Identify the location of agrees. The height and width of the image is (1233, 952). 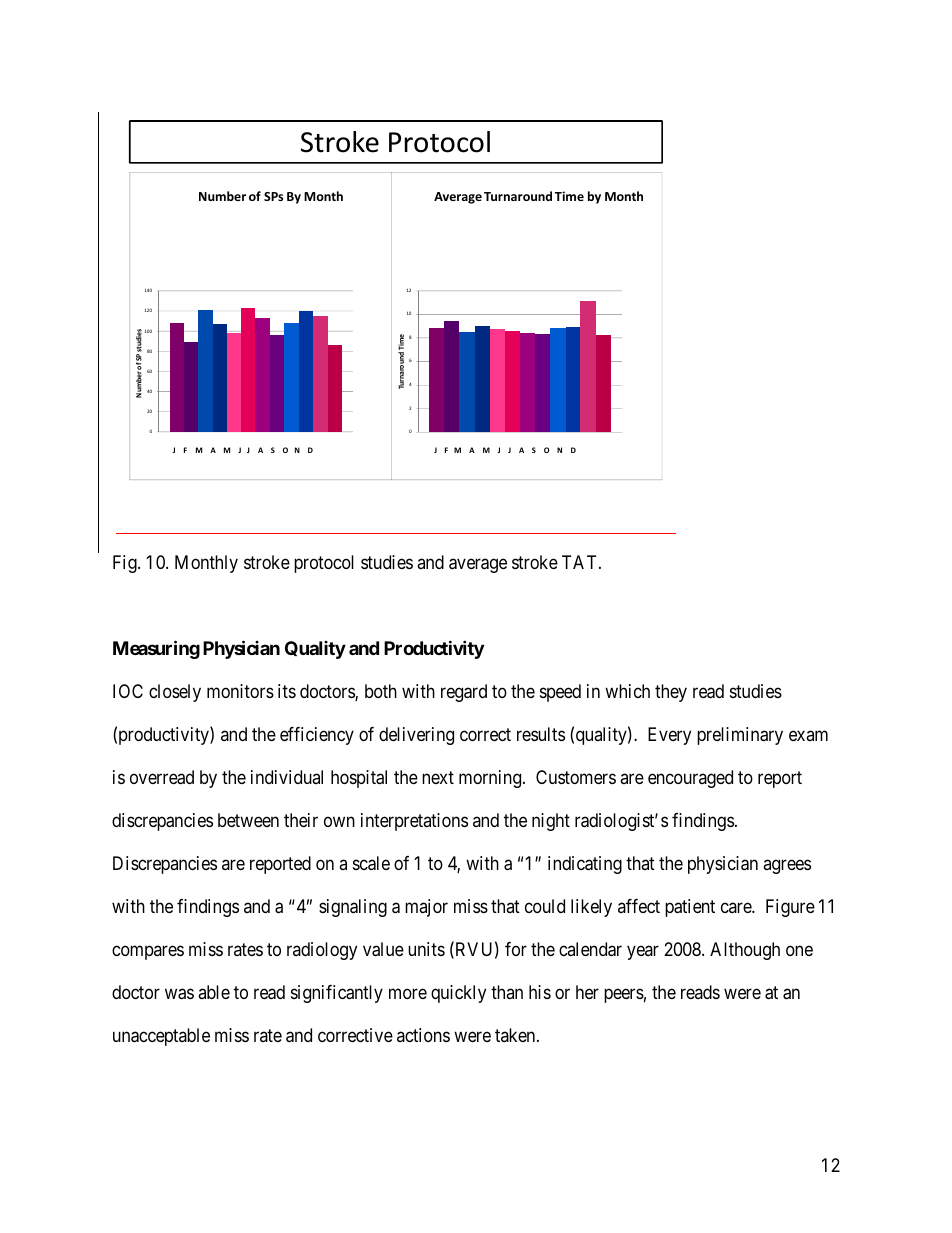
(787, 867).
